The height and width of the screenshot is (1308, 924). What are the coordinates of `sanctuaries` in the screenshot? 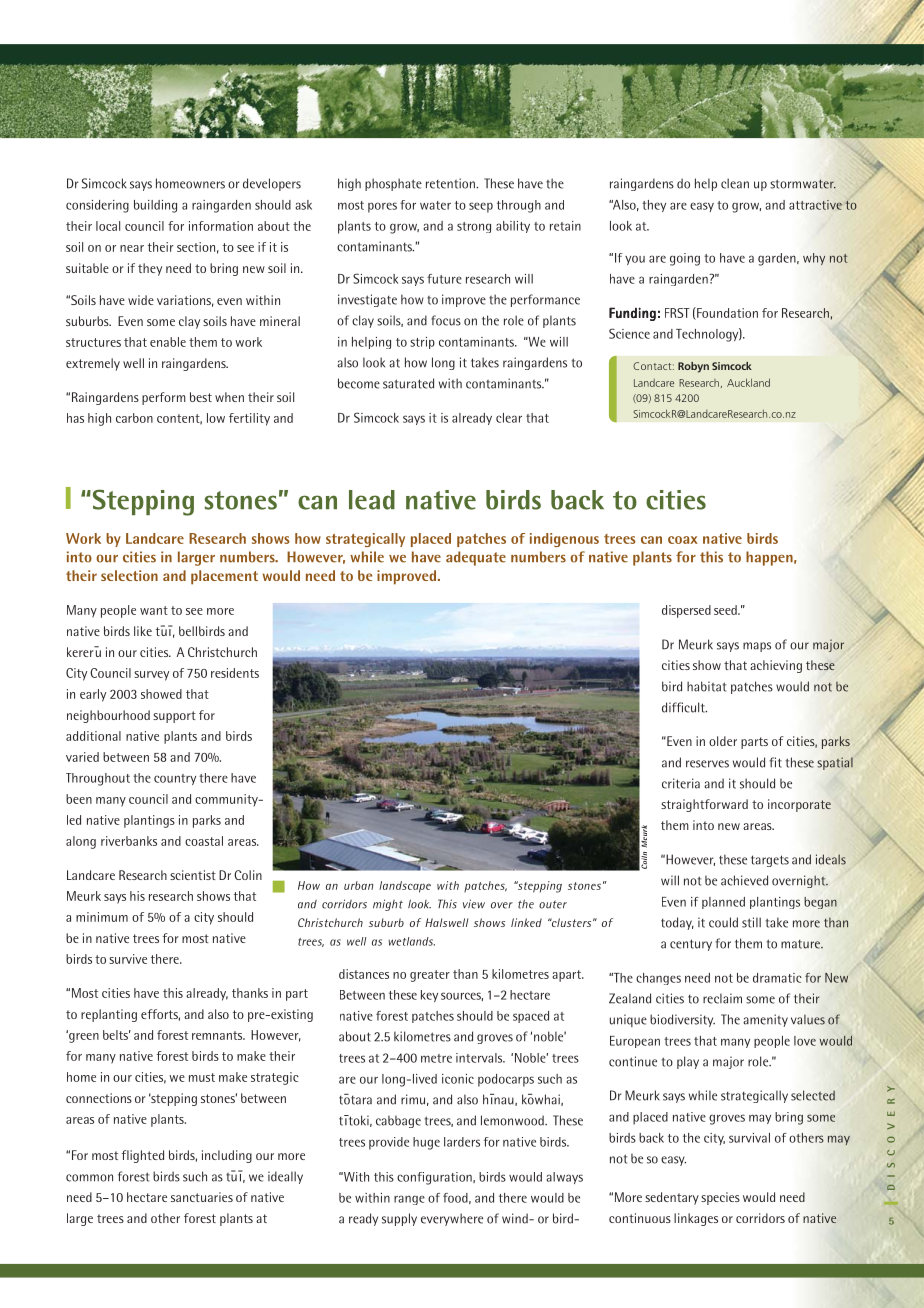 It's located at (202, 1197).
